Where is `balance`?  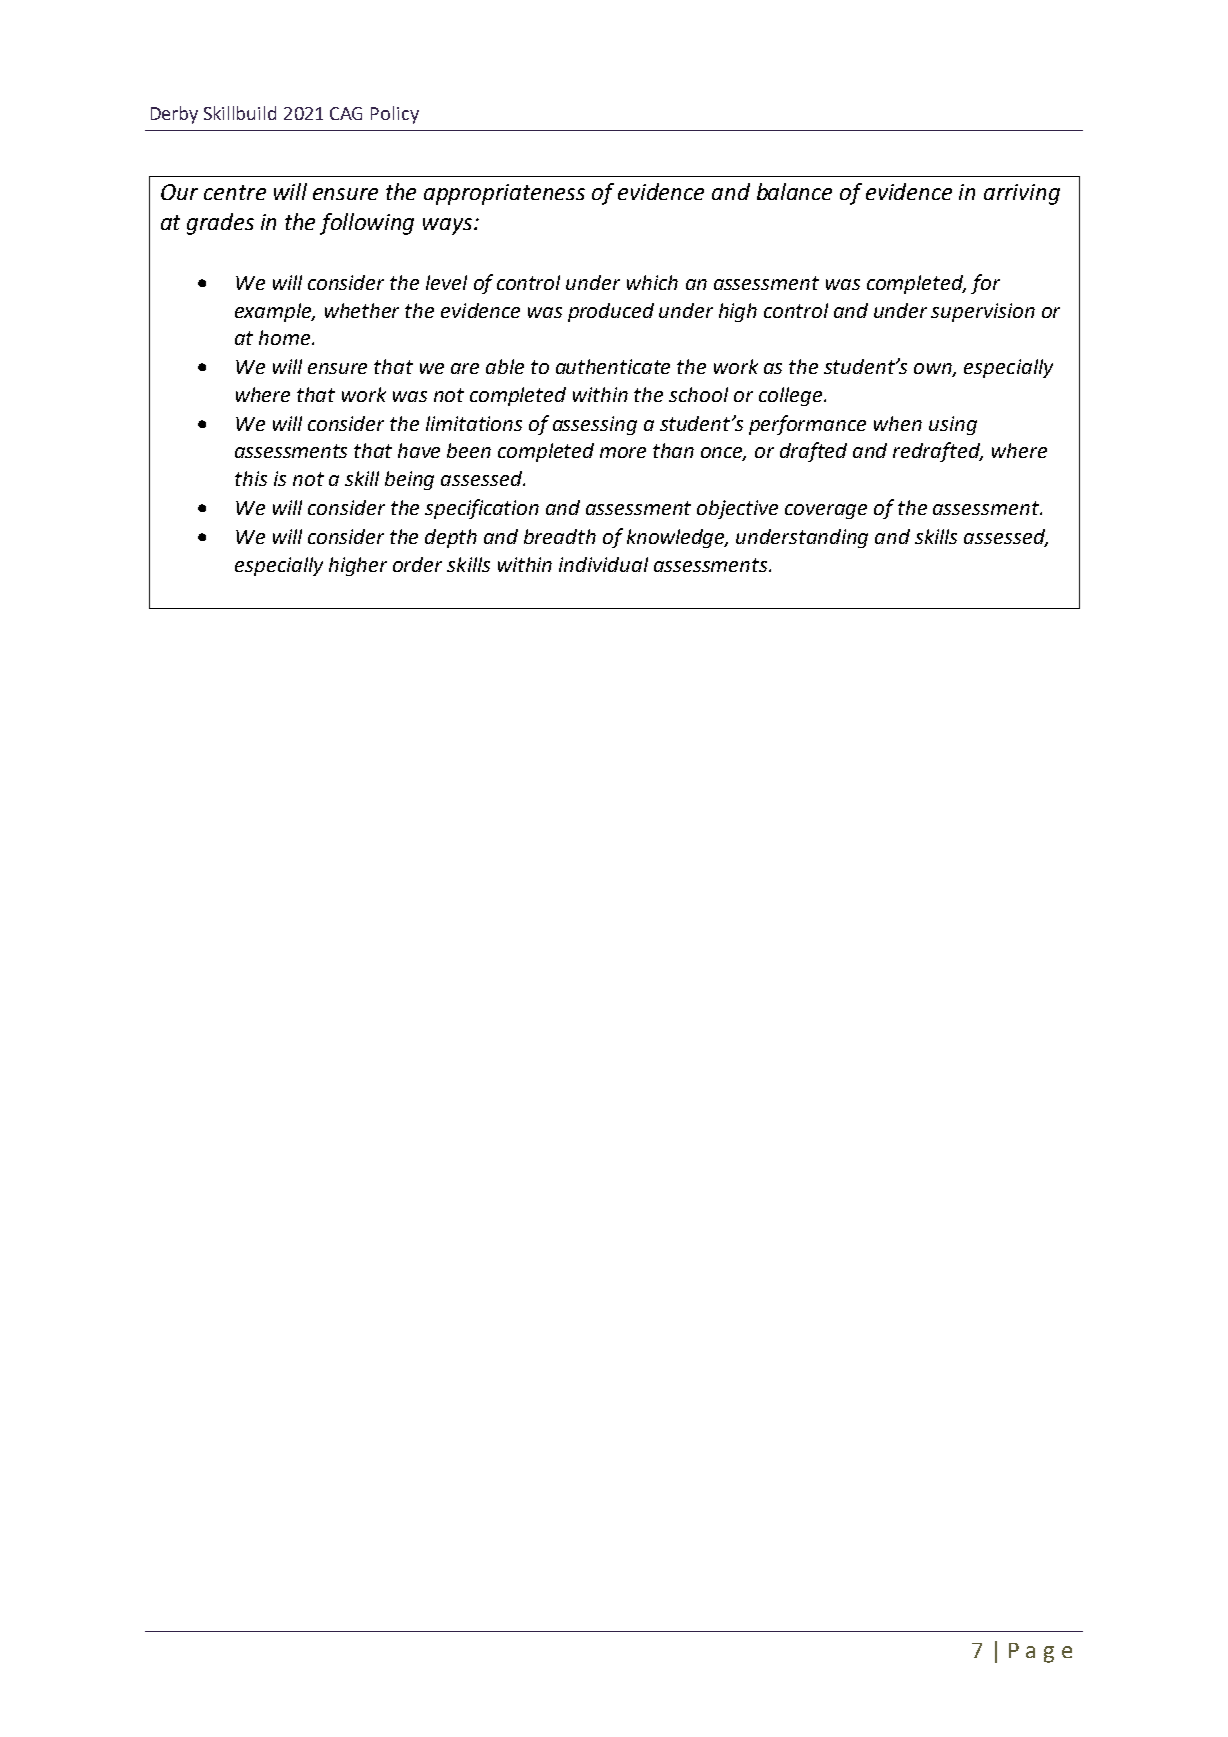
balance is located at coordinates (794, 191).
